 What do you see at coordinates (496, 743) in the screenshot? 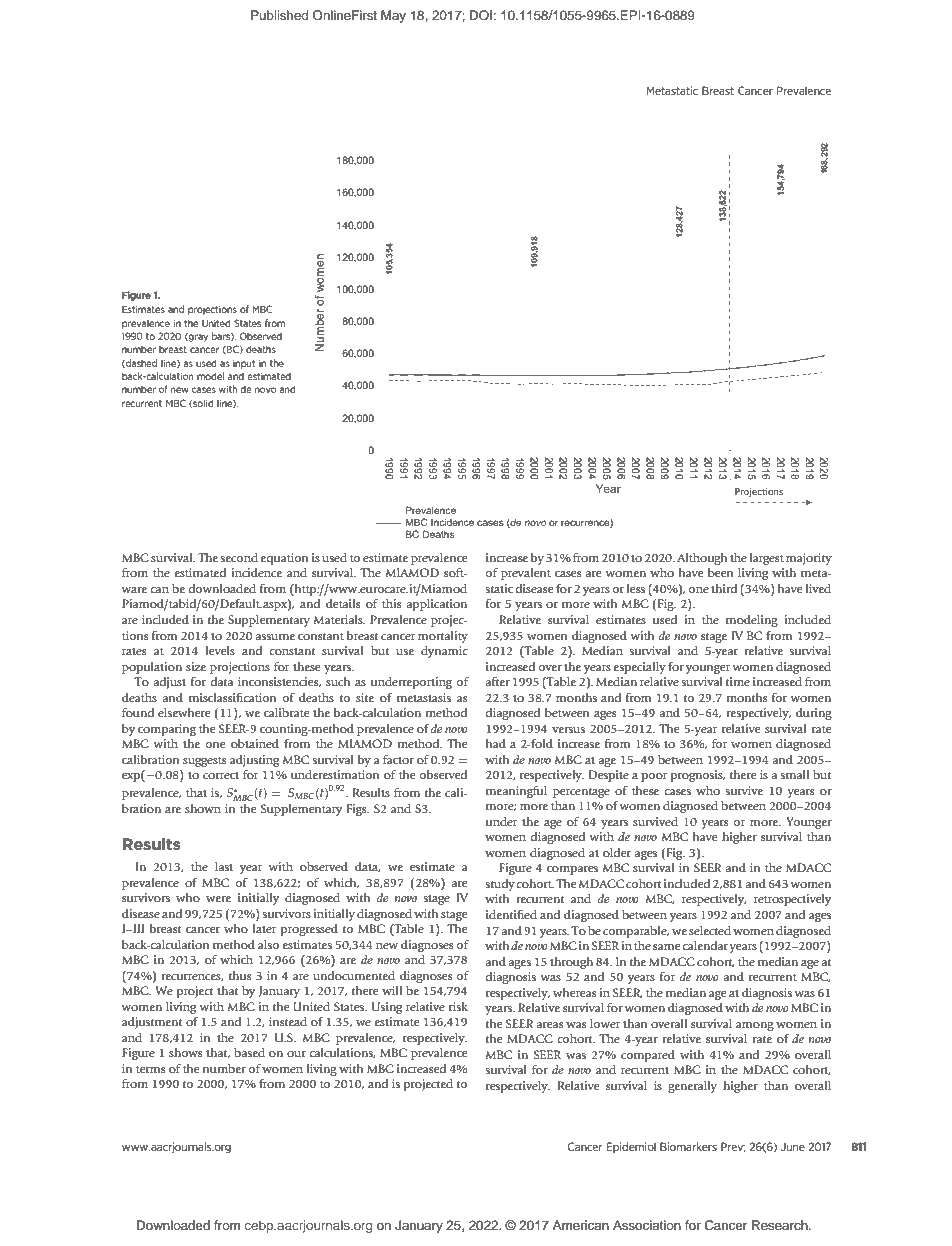
I see `had` at bounding box center [496, 743].
